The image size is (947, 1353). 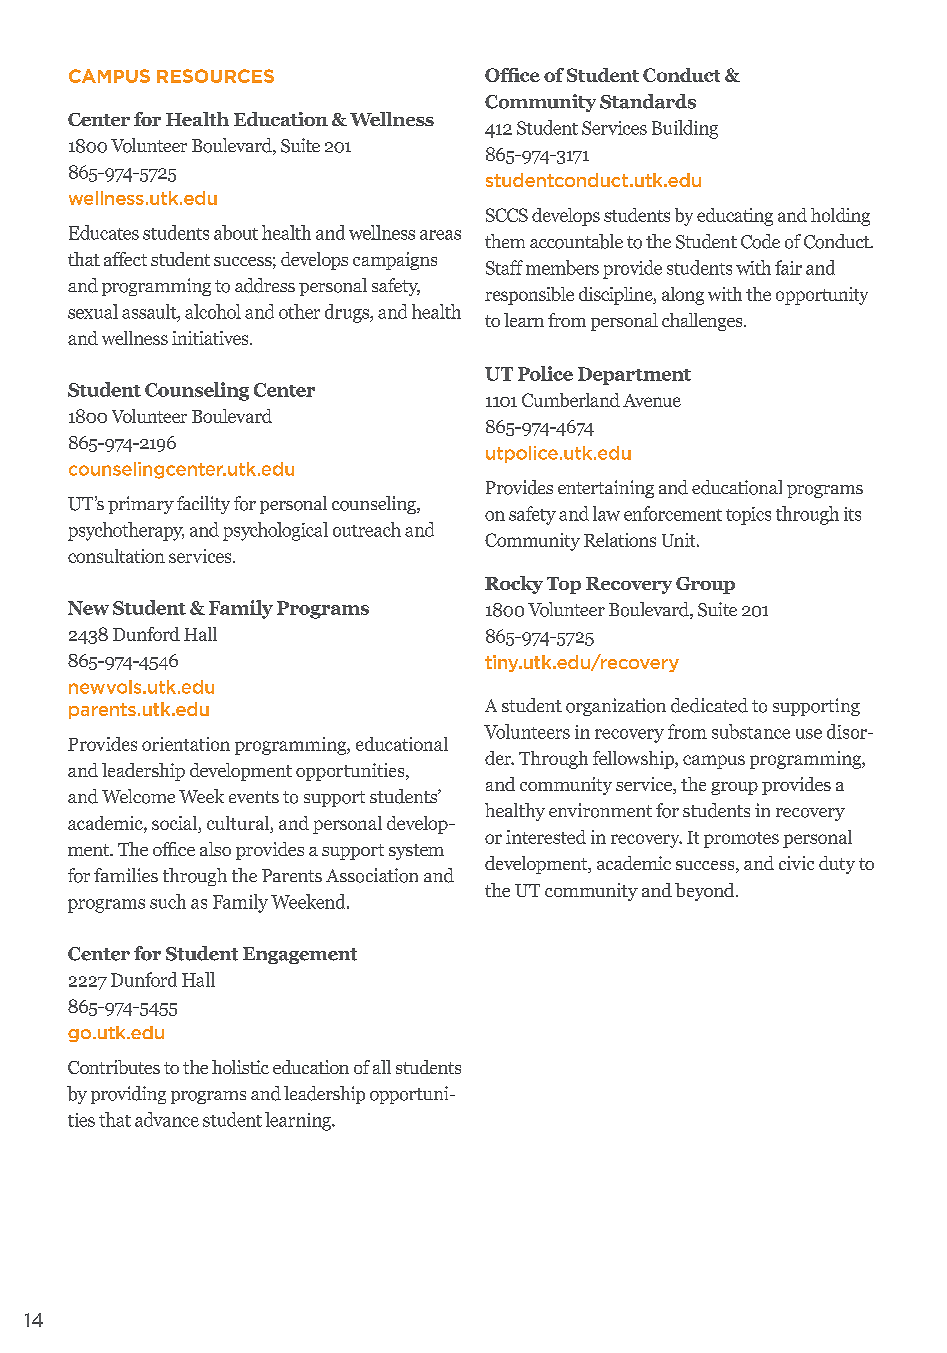 I want to click on SCCS, so click(x=507, y=215).
